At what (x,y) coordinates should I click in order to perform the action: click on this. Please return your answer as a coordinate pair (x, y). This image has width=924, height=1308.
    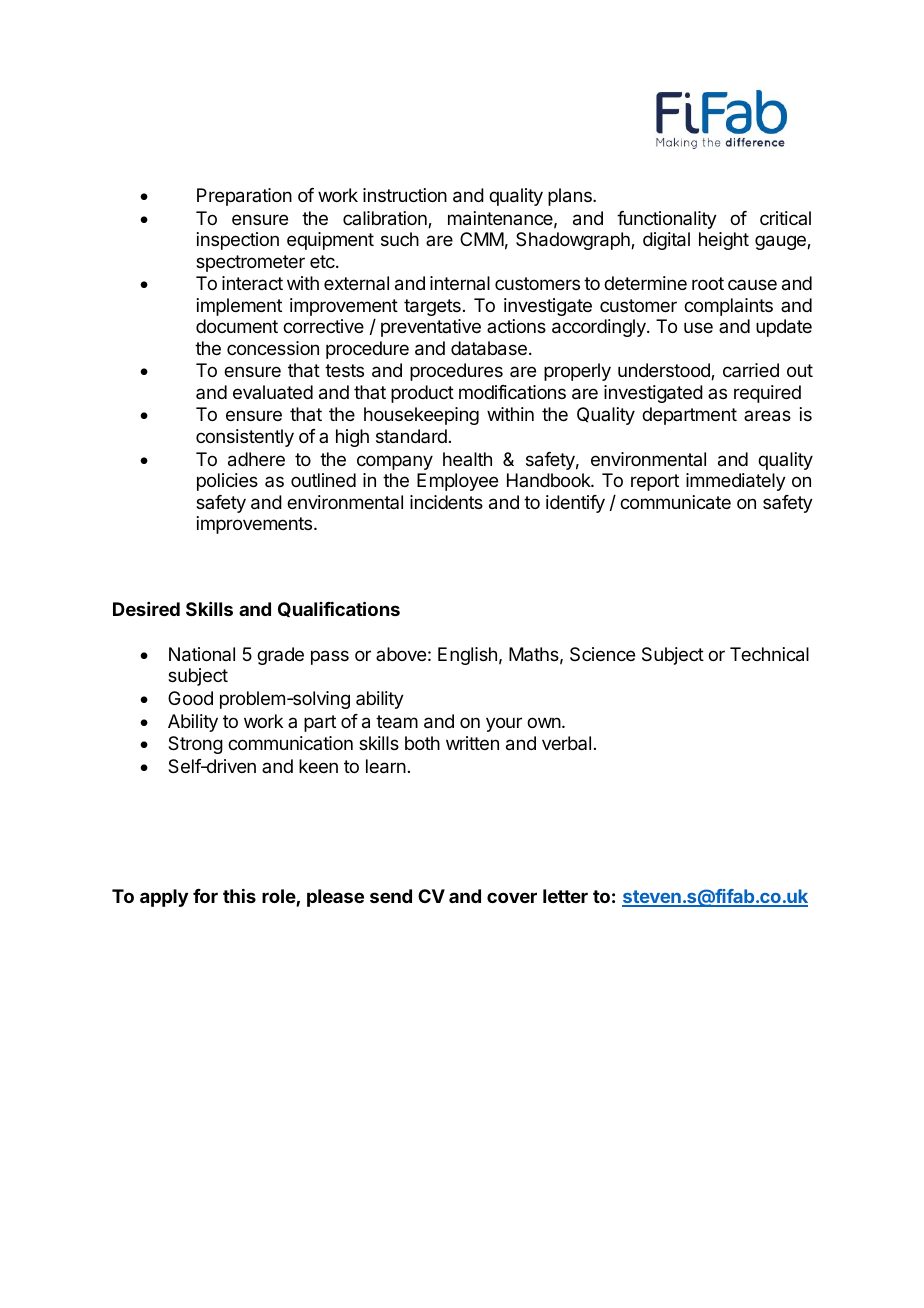
    Looking at the image, I should click on (239, 896).
